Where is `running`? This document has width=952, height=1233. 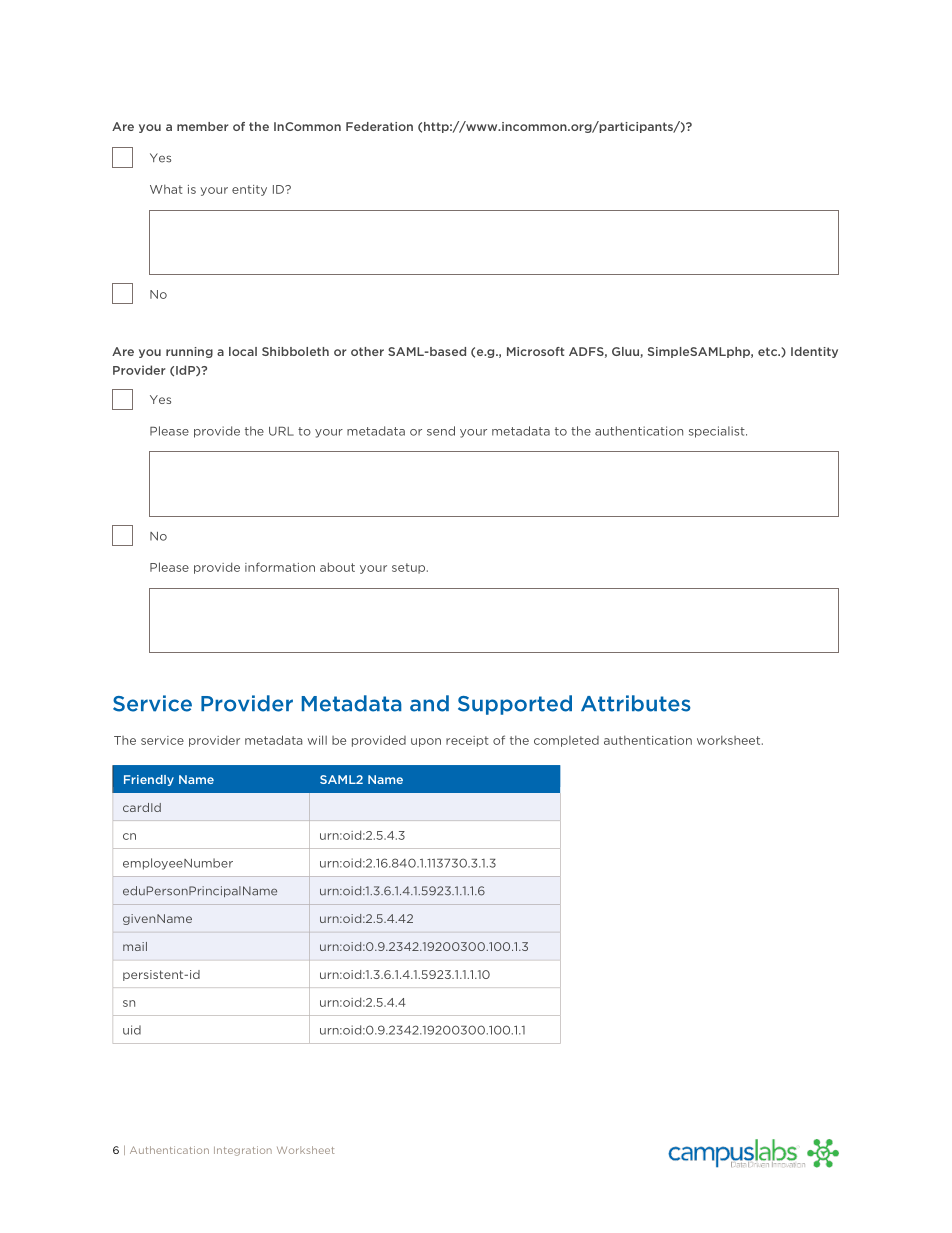
running is located at coordinates (189, 352).
